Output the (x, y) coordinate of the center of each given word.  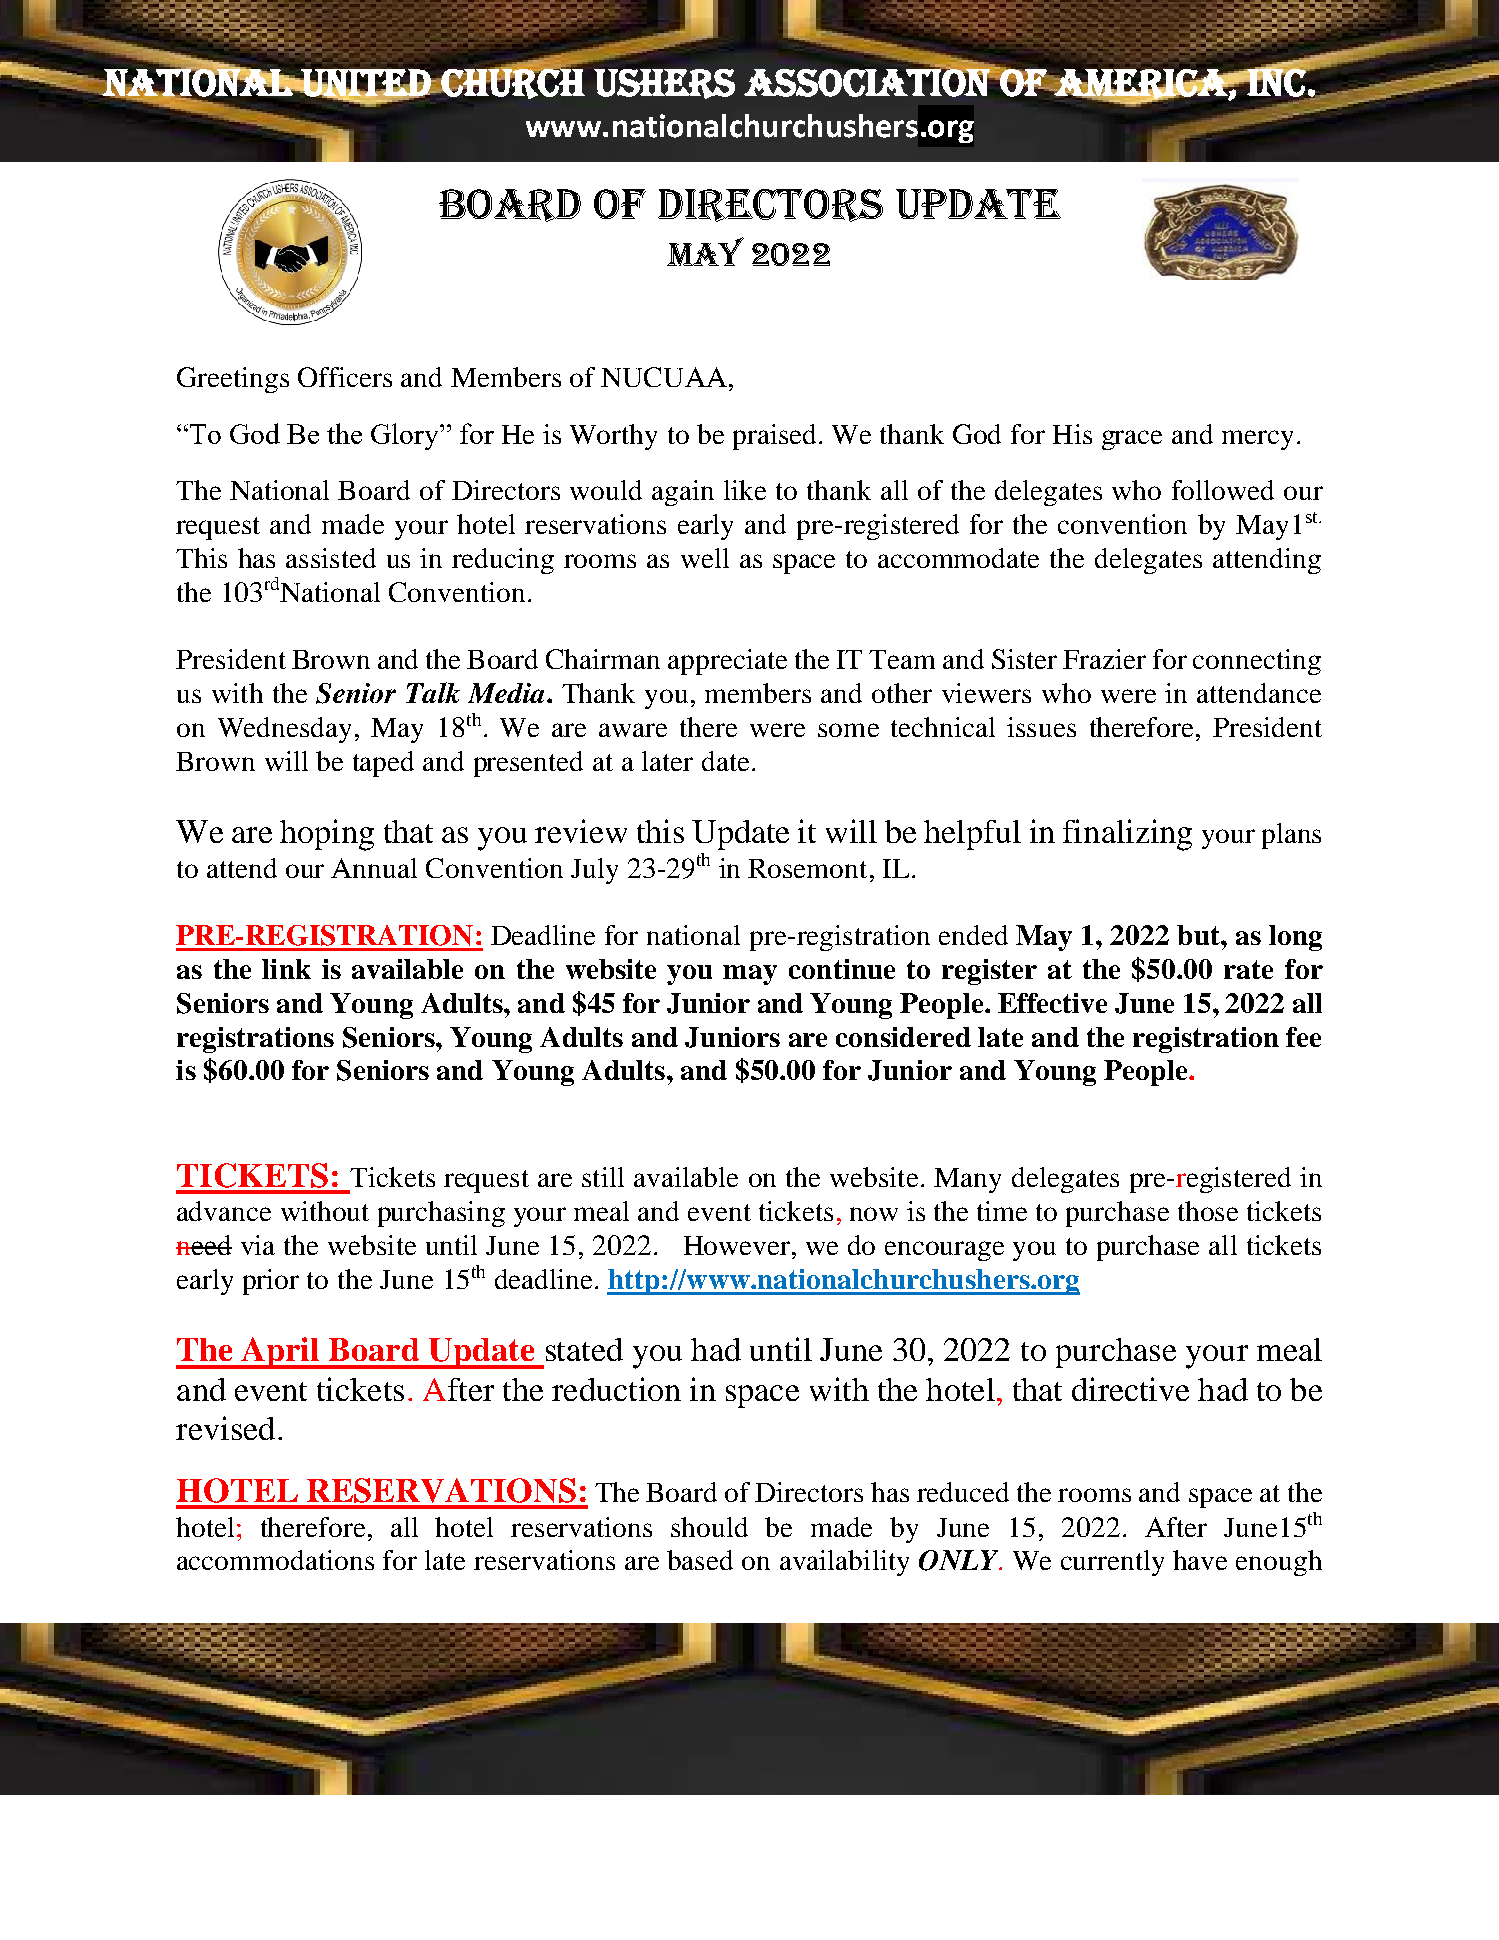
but (1199, 935)
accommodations (275, 1560)
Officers (345, 377)
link (286, 969)
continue (842, 969)
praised (774, 437)
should (709, 1527)
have (1200, 1560)
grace (1132, 440)
